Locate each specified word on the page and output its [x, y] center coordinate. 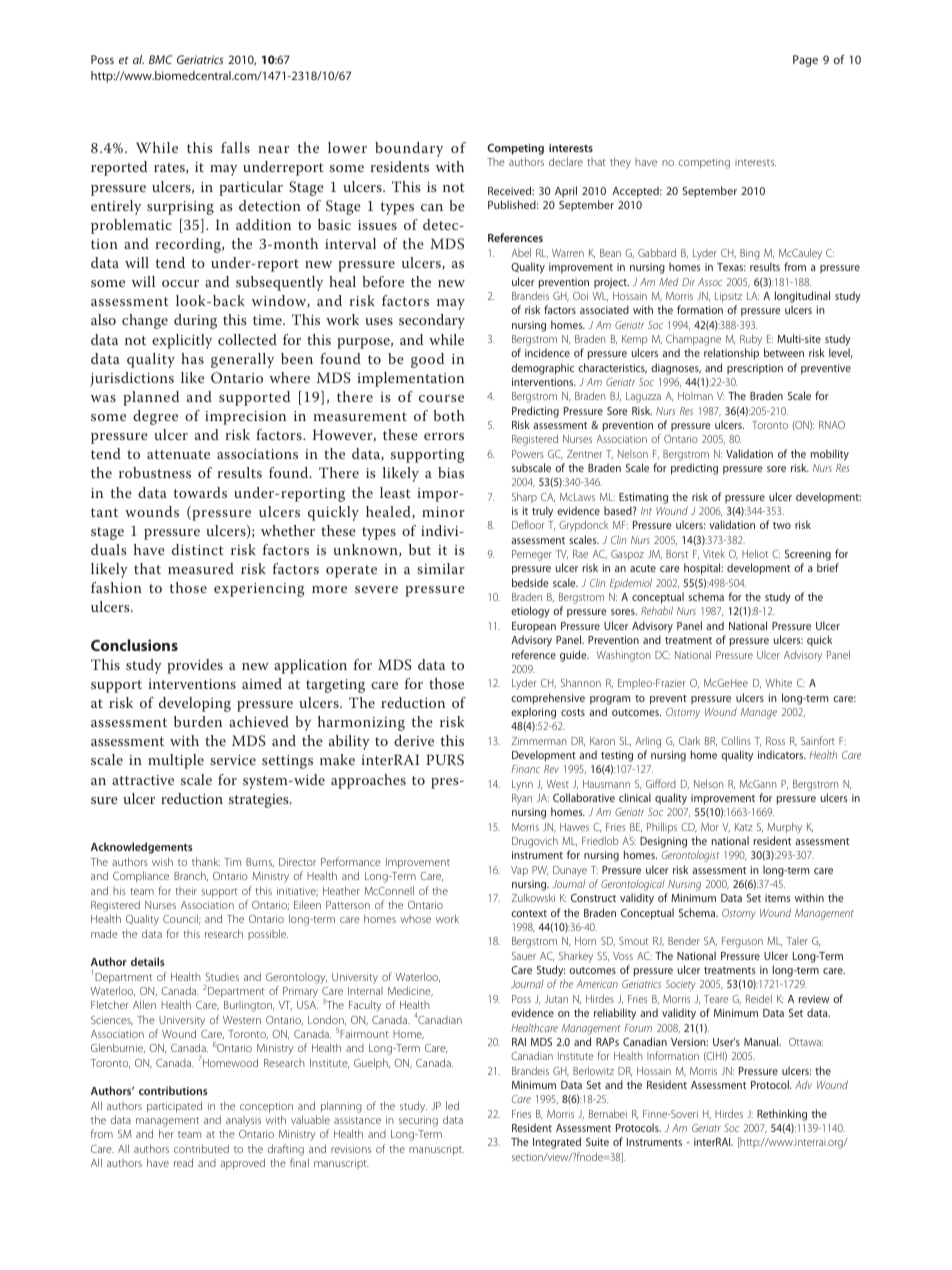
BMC [160, 59]
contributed [201, 1148]
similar [441, 568]
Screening [808, 557]
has [192, 358]
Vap [519, 871]
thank [206, 861]
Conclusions [134, 645]
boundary [409, 149]
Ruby [751, 340]
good [427, 360]
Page [805, 61]
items [777, 898]
